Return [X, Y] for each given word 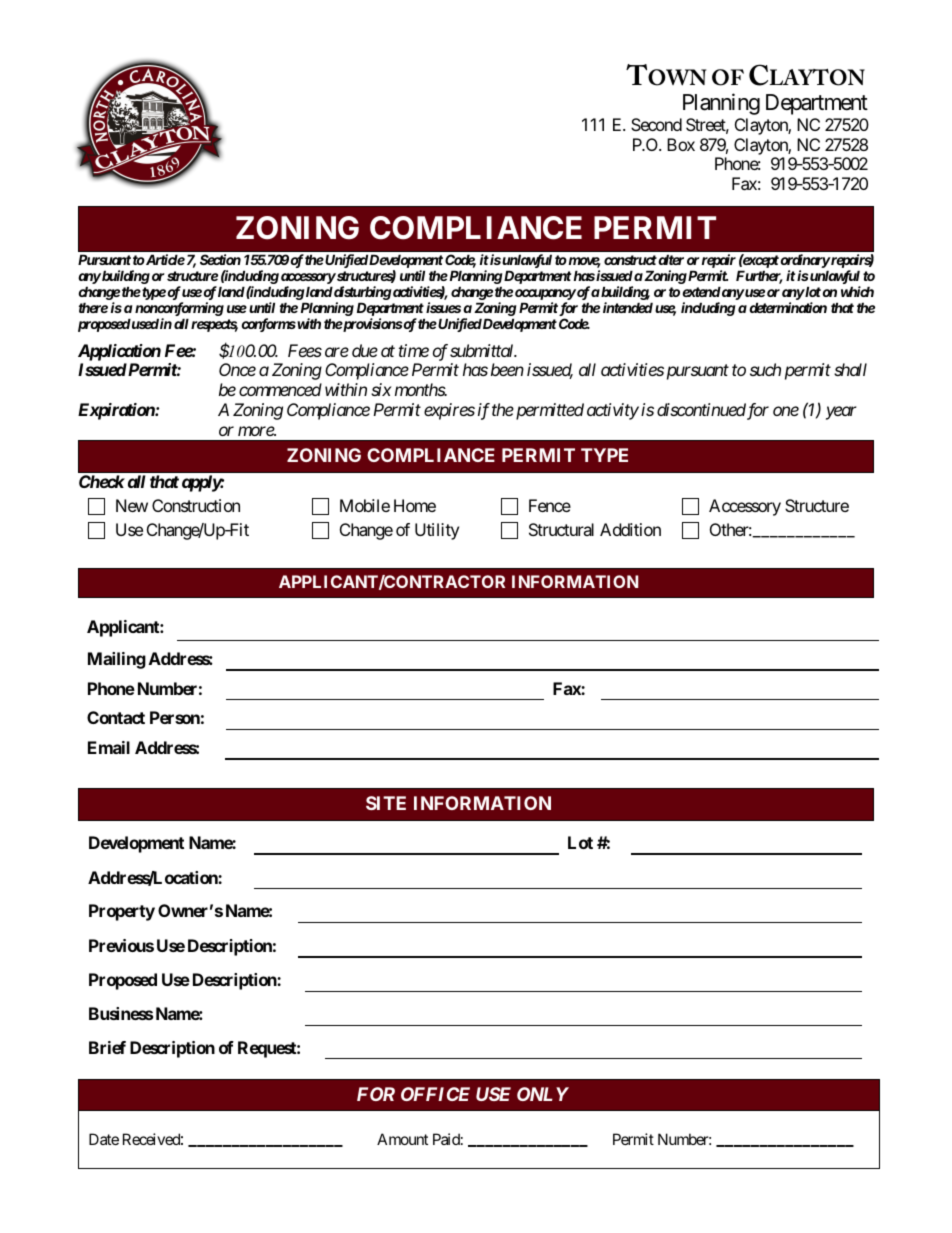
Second [656, 124]
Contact [116, 717]
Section [220, 259]
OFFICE [435, 1094]
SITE [386, 803]
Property [122, 912]
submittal [483, 350]
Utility [437, 531]
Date [104, 1139]
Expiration [117, 411]
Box [681, 144]
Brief [107, 1047]
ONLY [543, 1094]
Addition [630, 529]
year [841, 413]
